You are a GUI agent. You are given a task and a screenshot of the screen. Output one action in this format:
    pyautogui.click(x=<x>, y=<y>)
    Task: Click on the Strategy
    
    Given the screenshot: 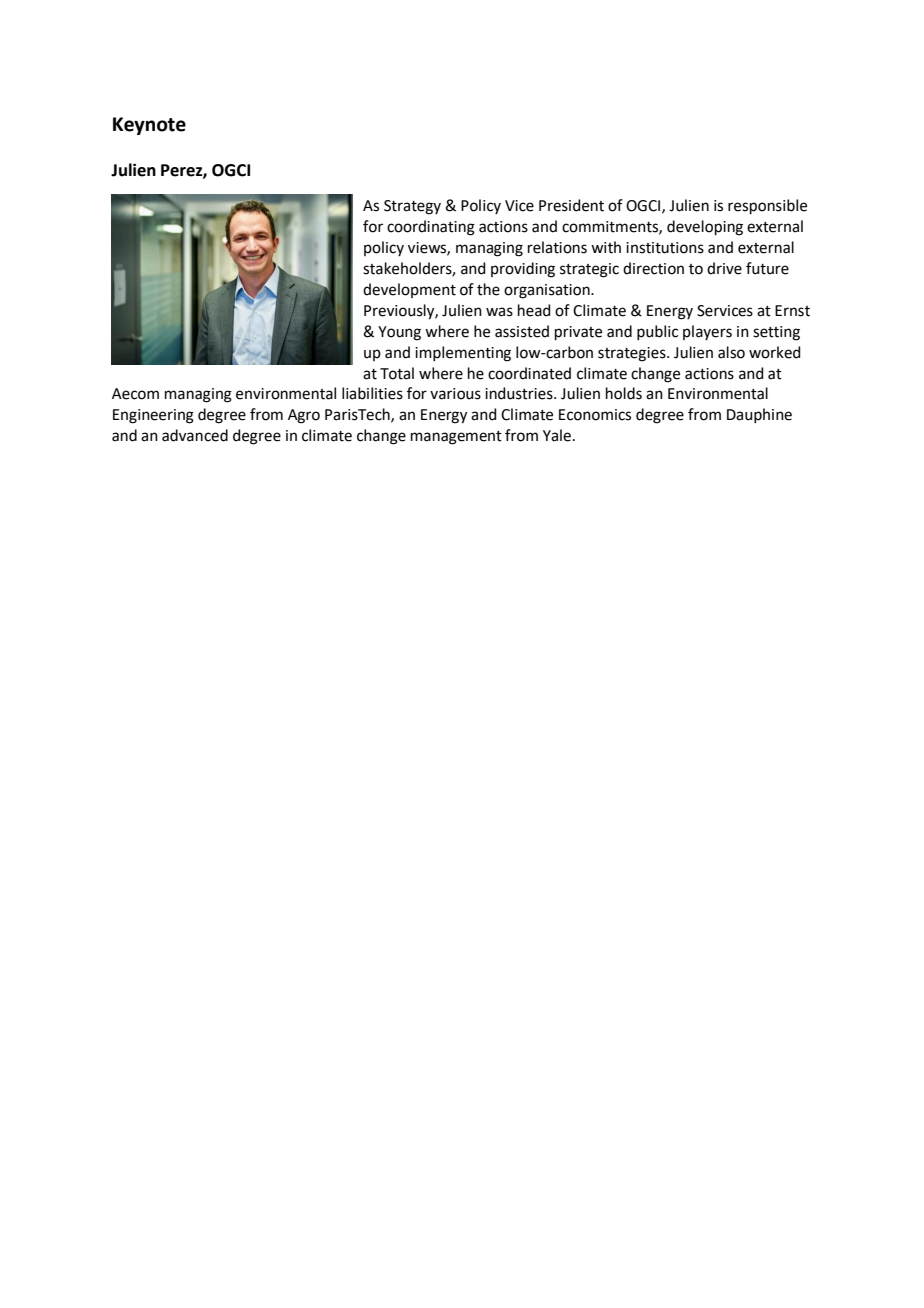 What is the action you would take?
    pyautogui.click(x=412, y=207)
